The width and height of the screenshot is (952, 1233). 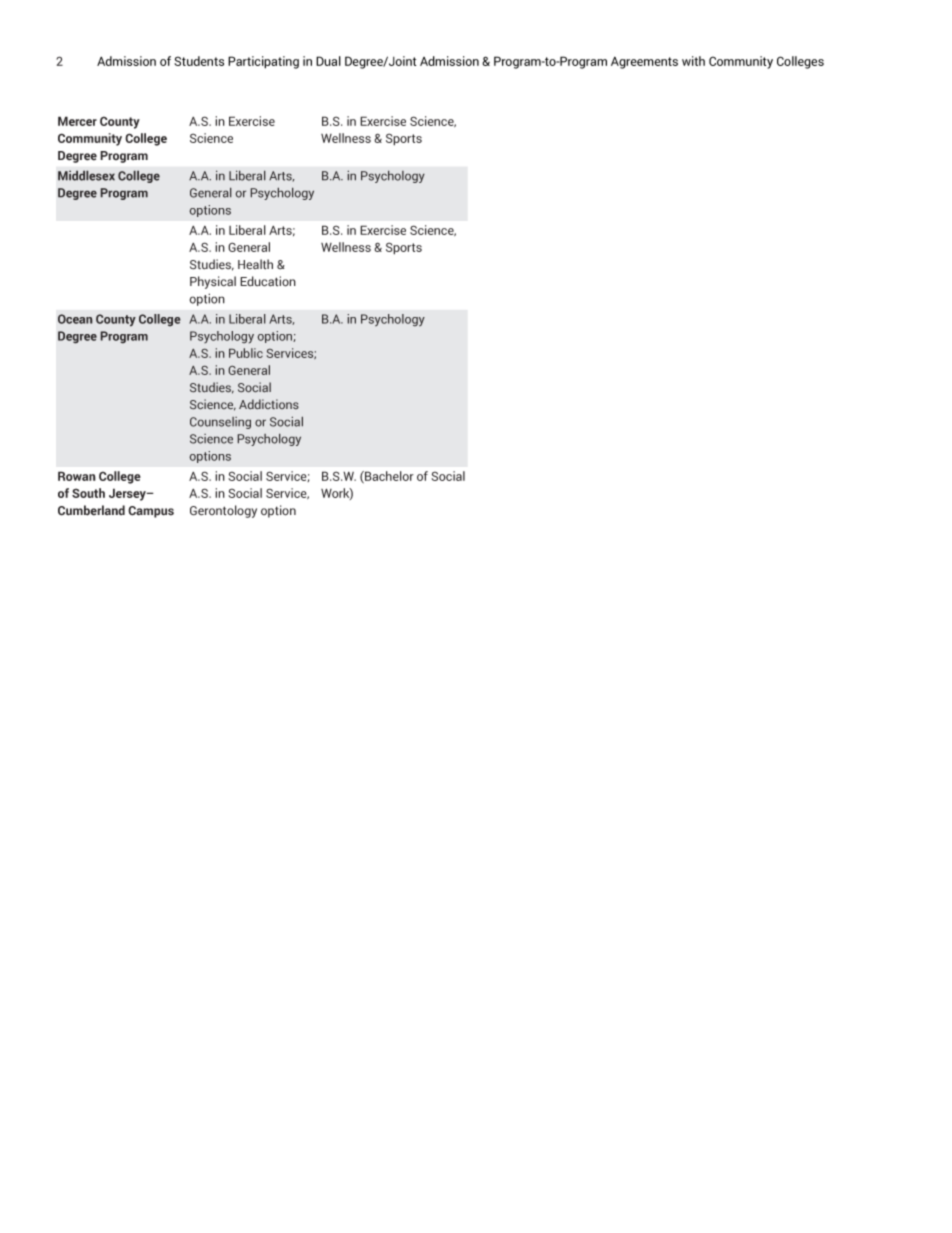 What do you see at coordinates (268, 281) in the screenshot?
I see `Education` at bounding box center [268, 281].
